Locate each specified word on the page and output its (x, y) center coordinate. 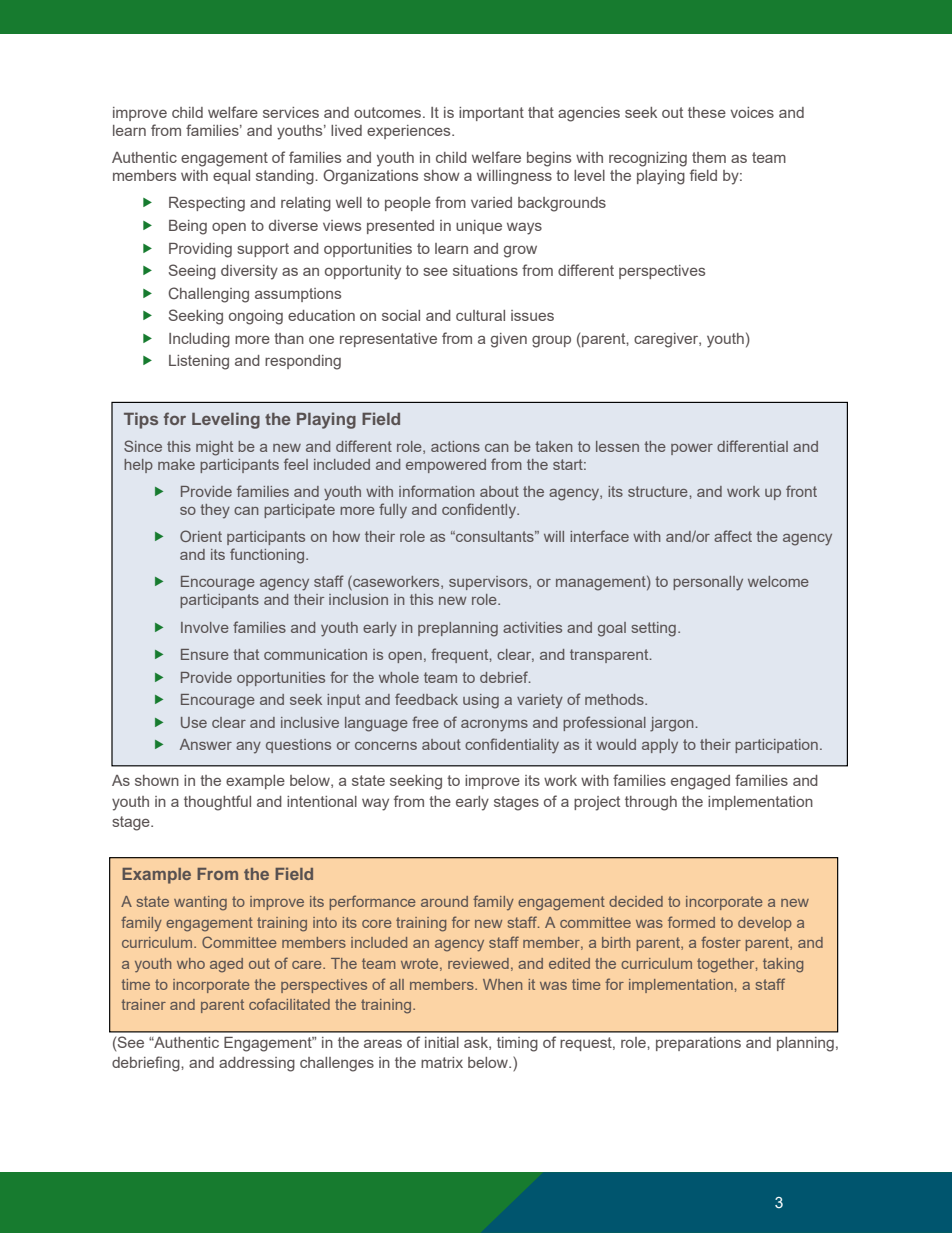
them (709, 157)
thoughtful (217, 803)
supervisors (489, 583)
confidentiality (512, 746)
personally (708, 583)
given (509, 340)
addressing (257, 1064)
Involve (205, 627)
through (651, 803)
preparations (698, 1044)
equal (231, 177)
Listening (199, 362)
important (491, 114)
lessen (617, 446)
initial (442, 1042)
